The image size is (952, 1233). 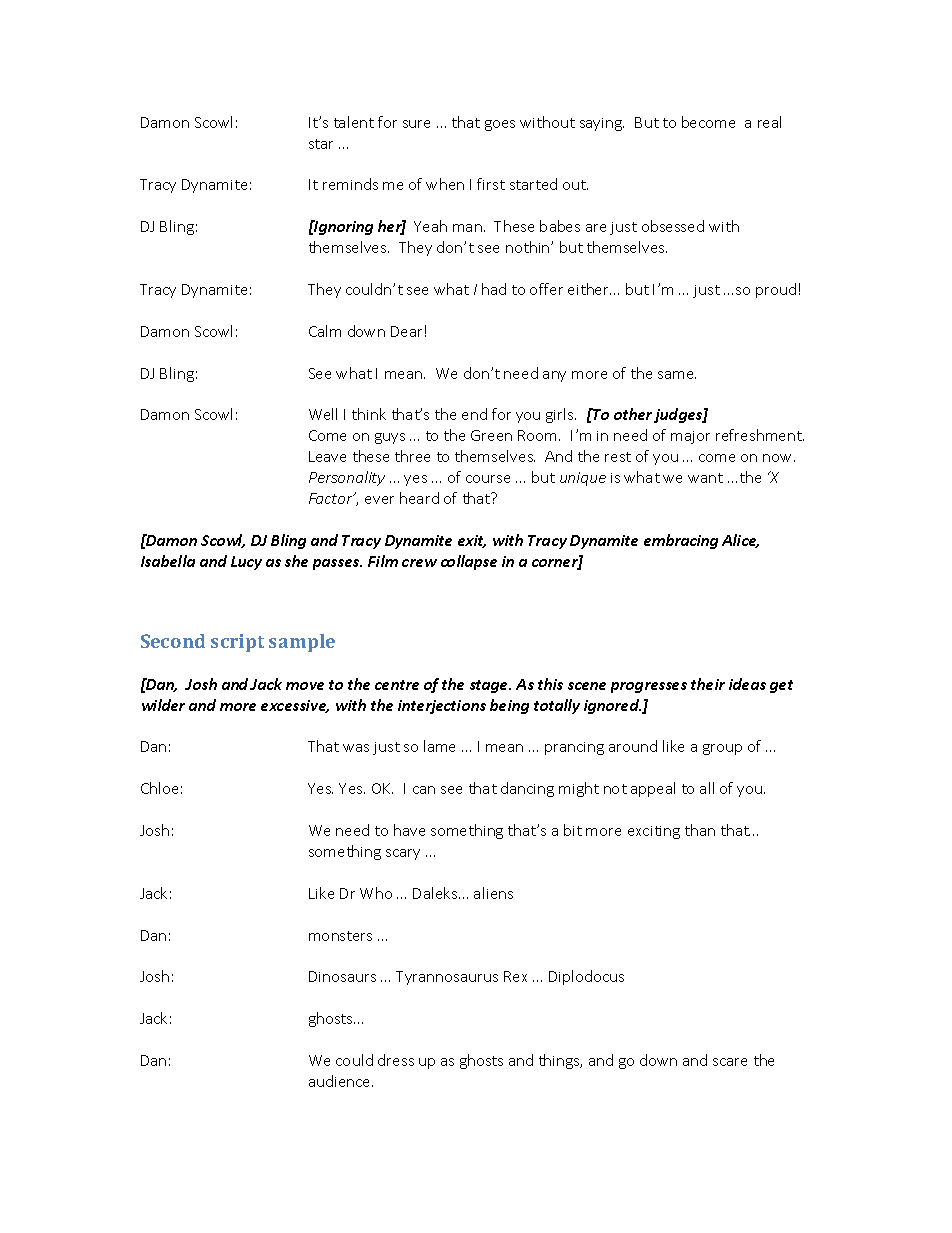 I want to click on audience, so click(x=341, y=1081).
